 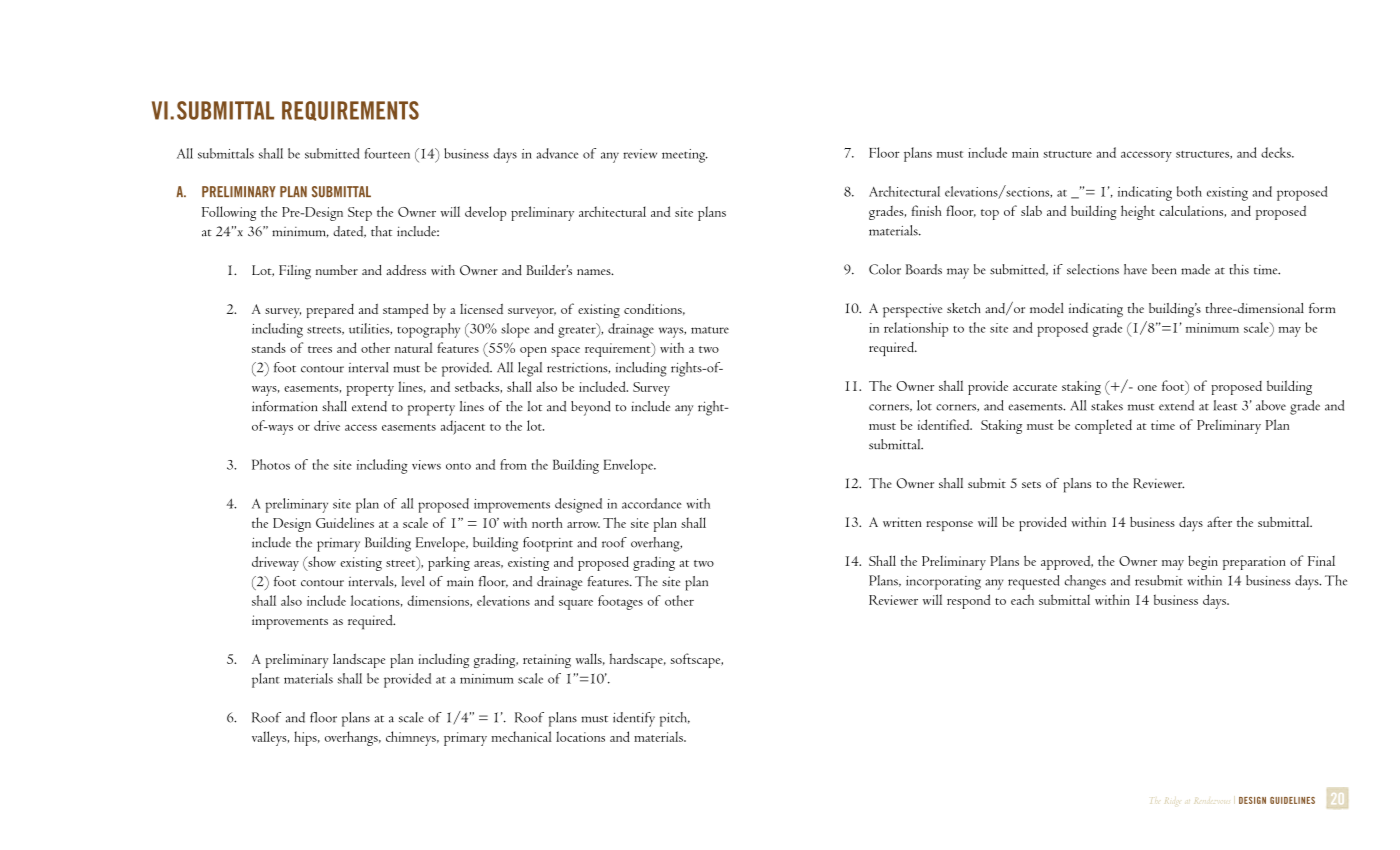 What do you see at coordinates (902, 522) in the image?
I see `written` at bounding box center [902, 522].
